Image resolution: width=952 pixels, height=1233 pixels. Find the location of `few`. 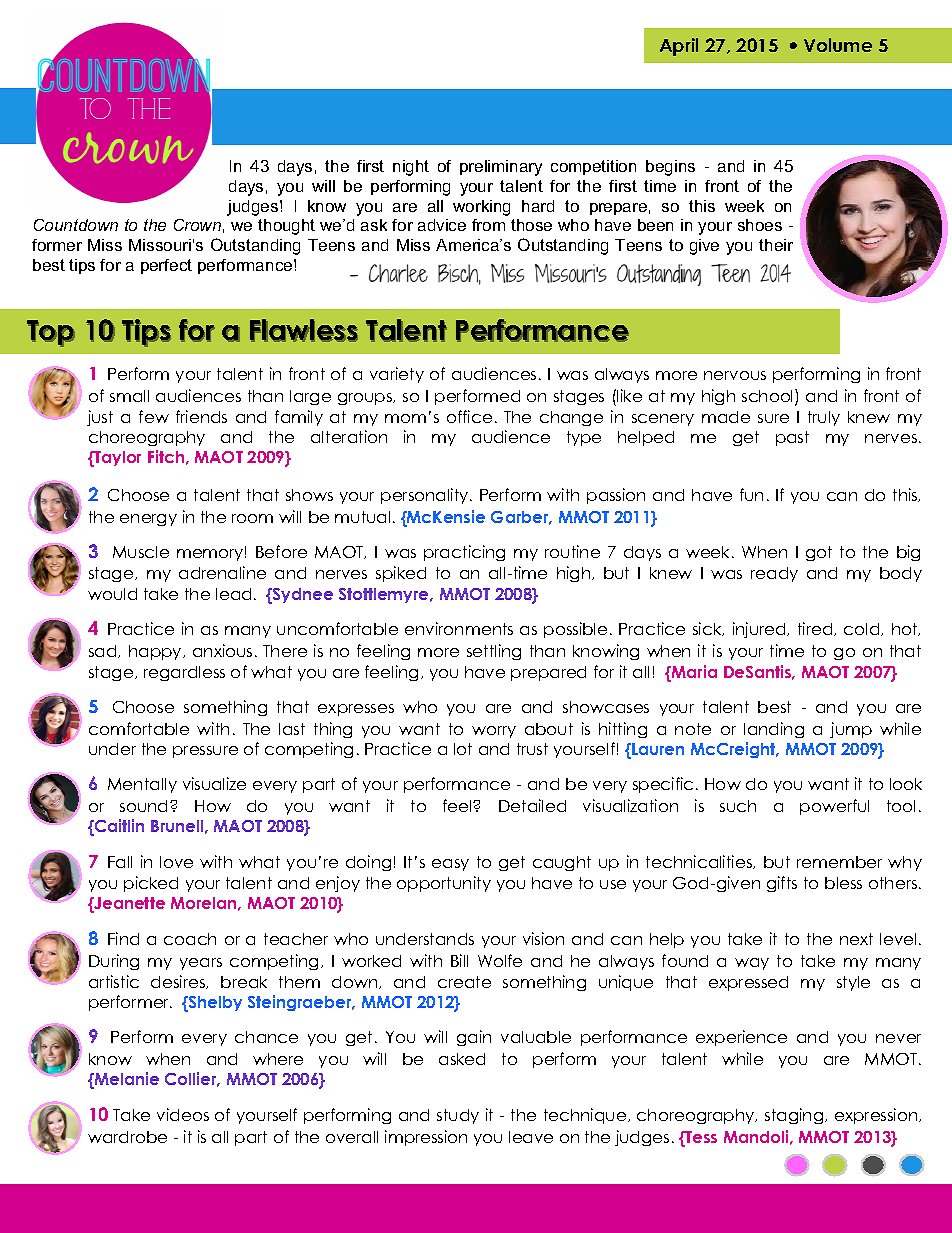

few is located at coordinates (154, 416).
